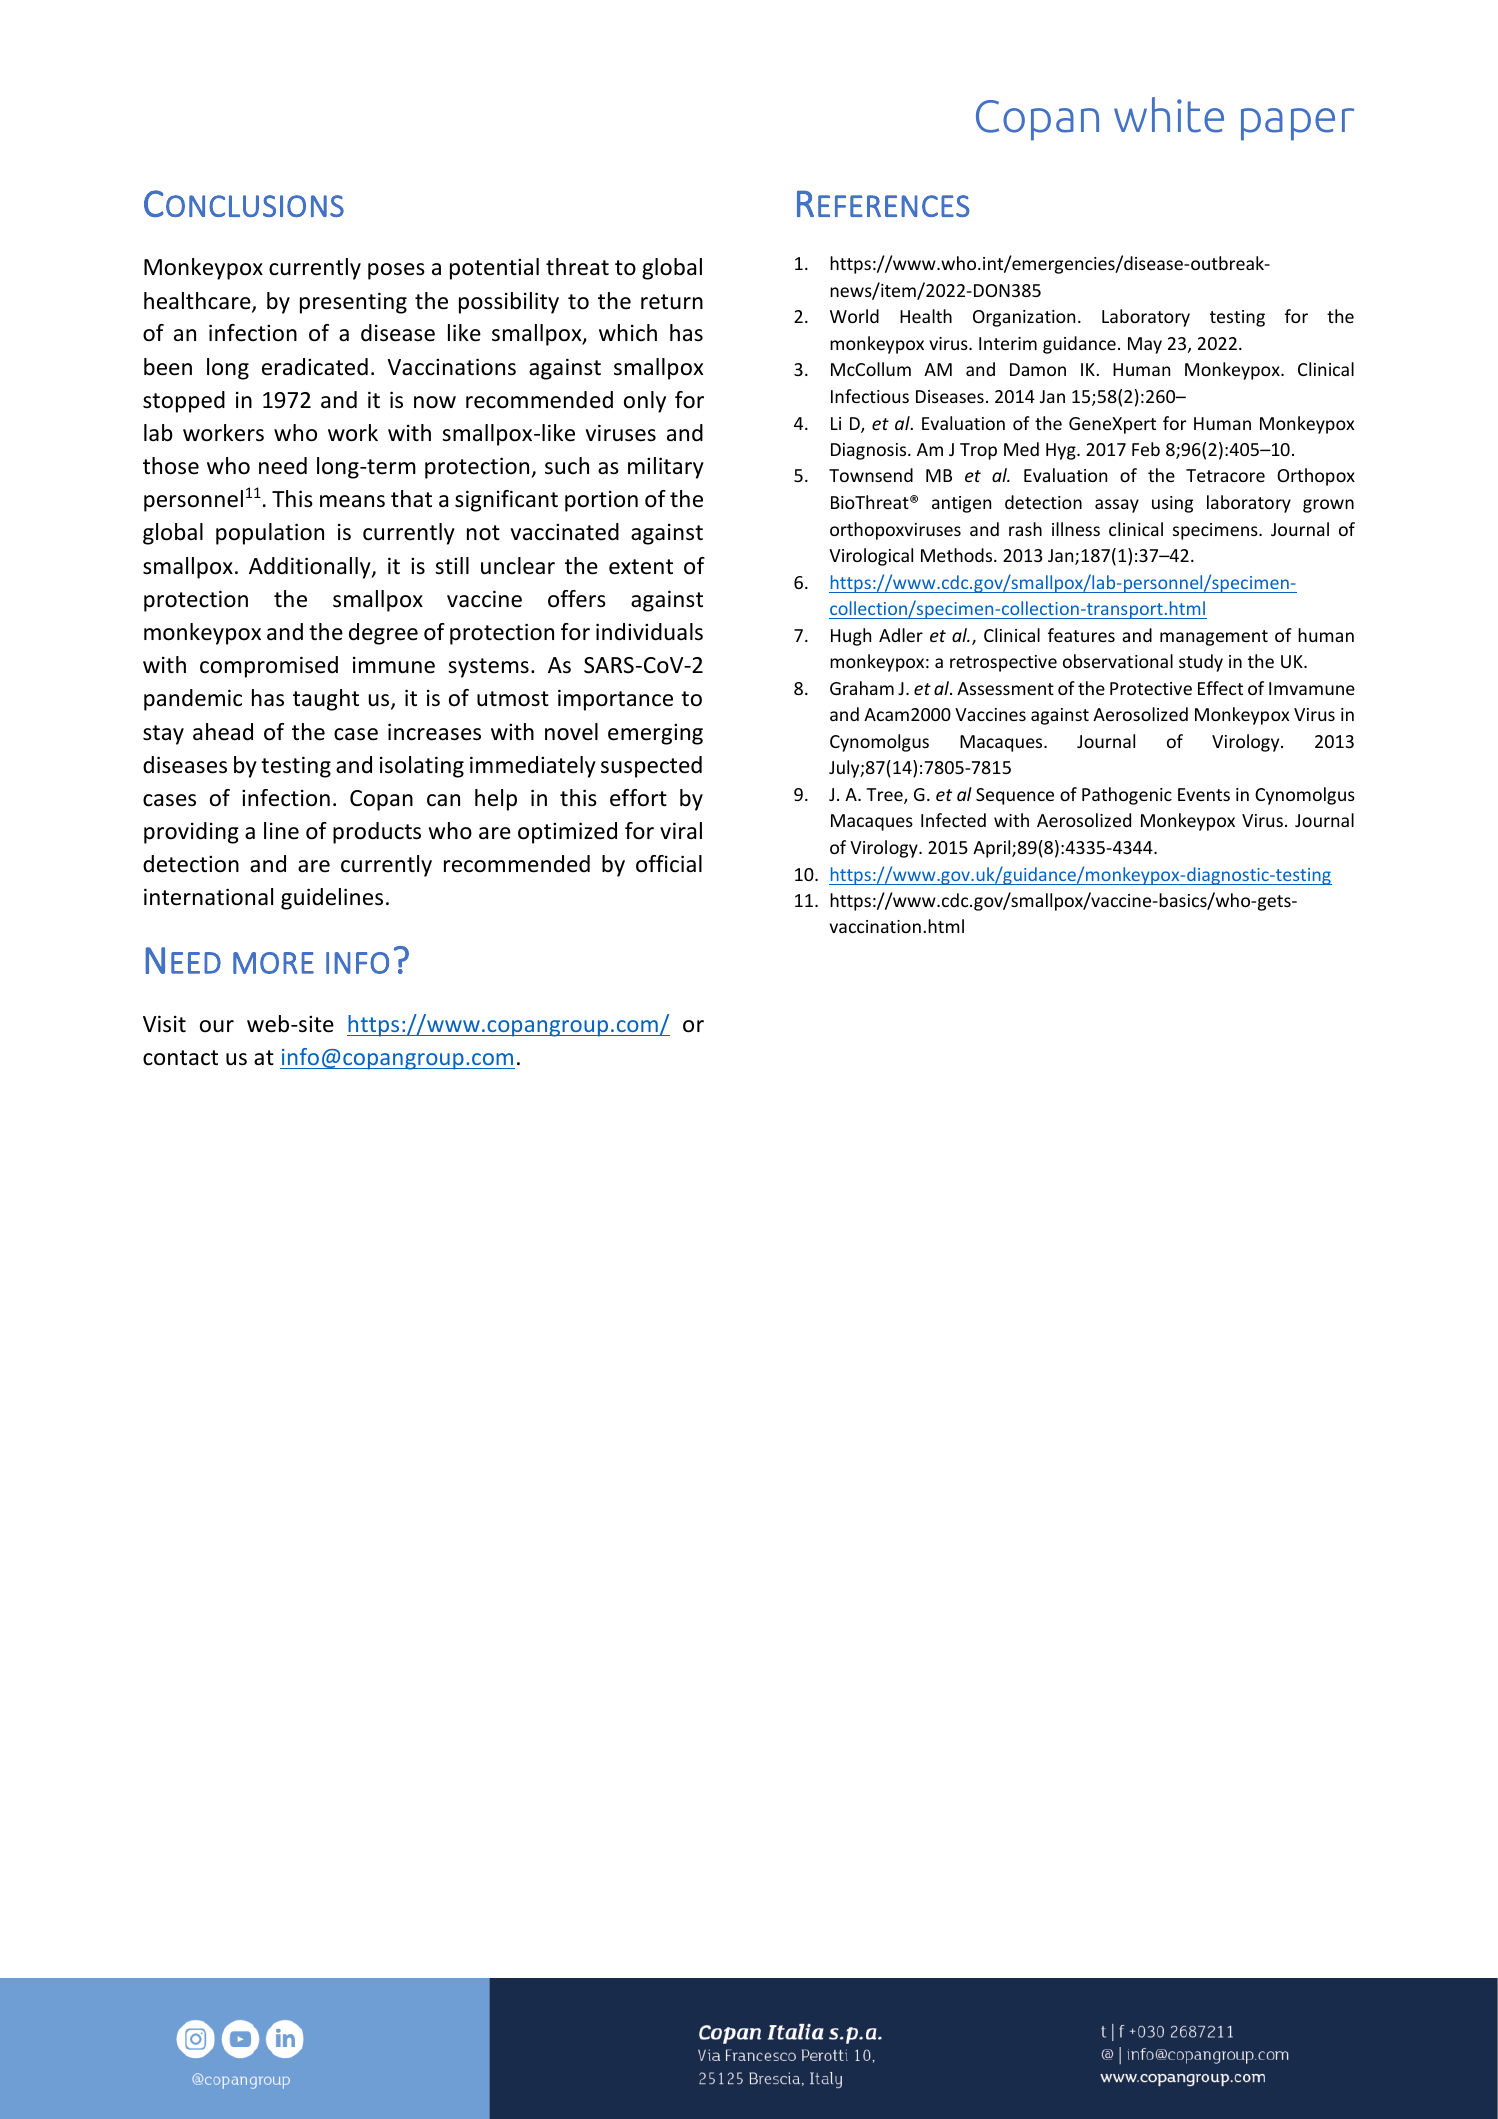 The image size is (1498, 2119). I want to click on Visit, so click(164, 1024).
